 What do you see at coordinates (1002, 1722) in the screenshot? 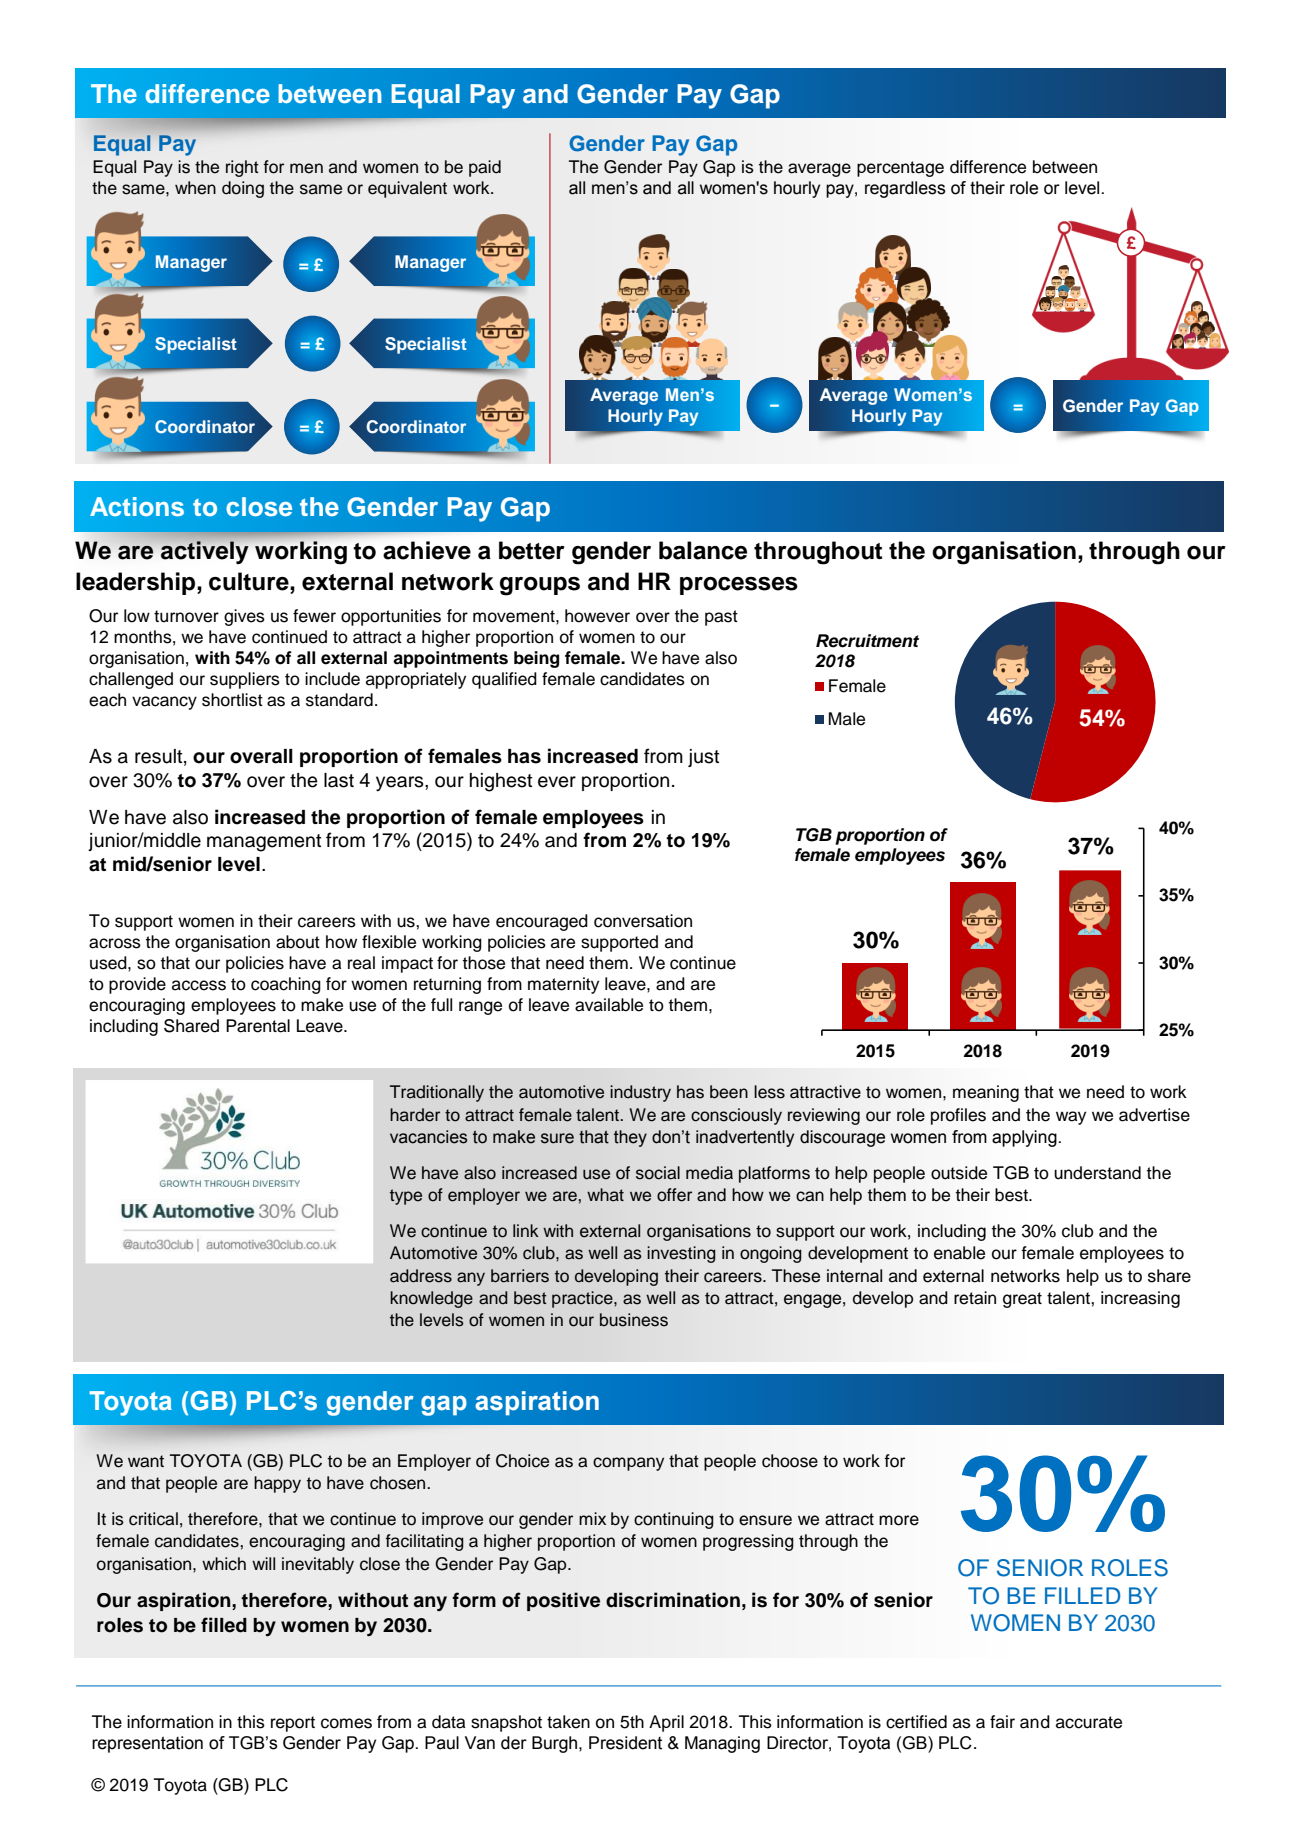
I see `fair` at bounding box center [1002, 1722].
